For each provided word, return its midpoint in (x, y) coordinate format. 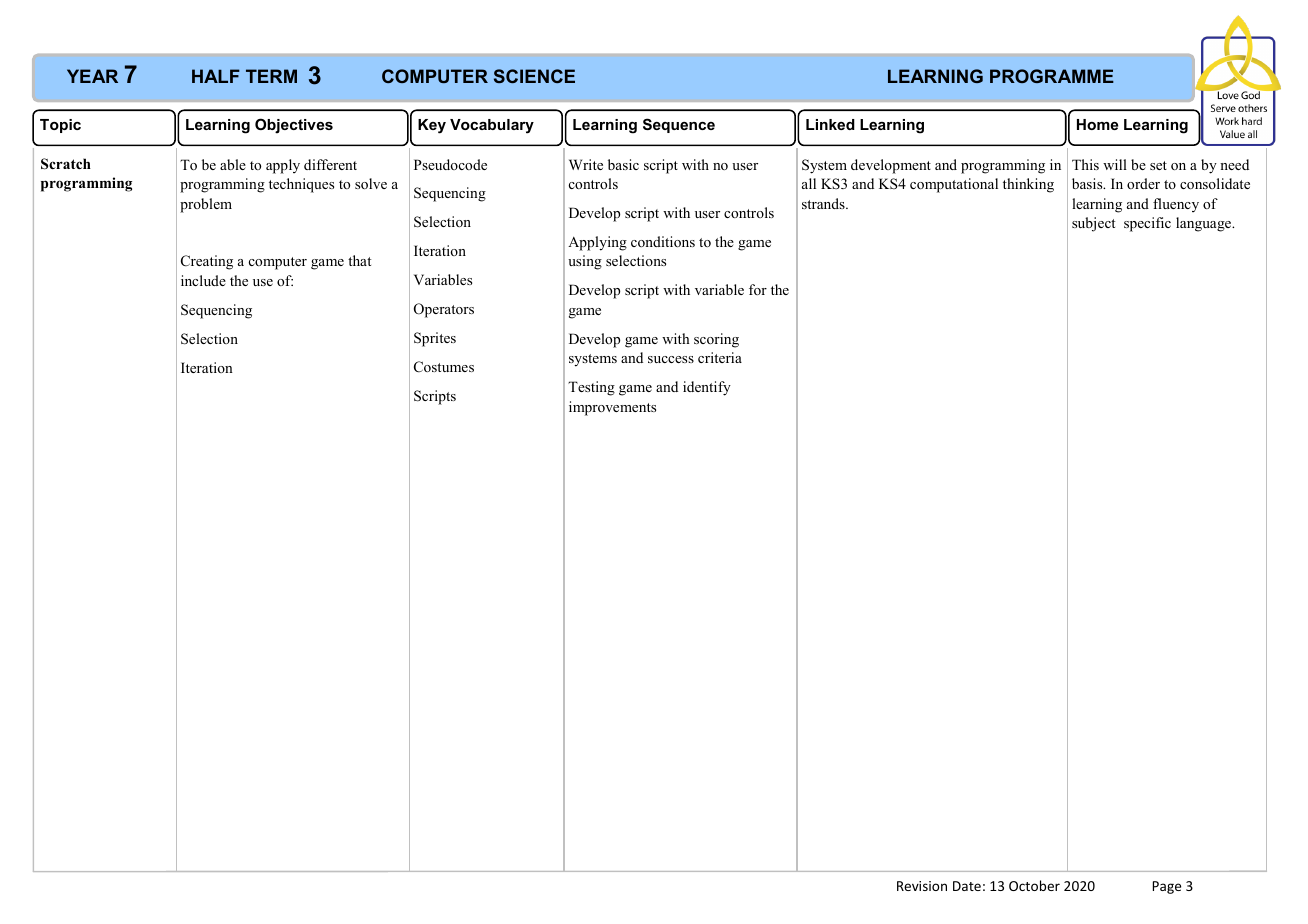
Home (1097, 124)
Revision (922, 886)
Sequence (679, 125)
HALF (216, 76)
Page (1167, 887)
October (1034, 885)
